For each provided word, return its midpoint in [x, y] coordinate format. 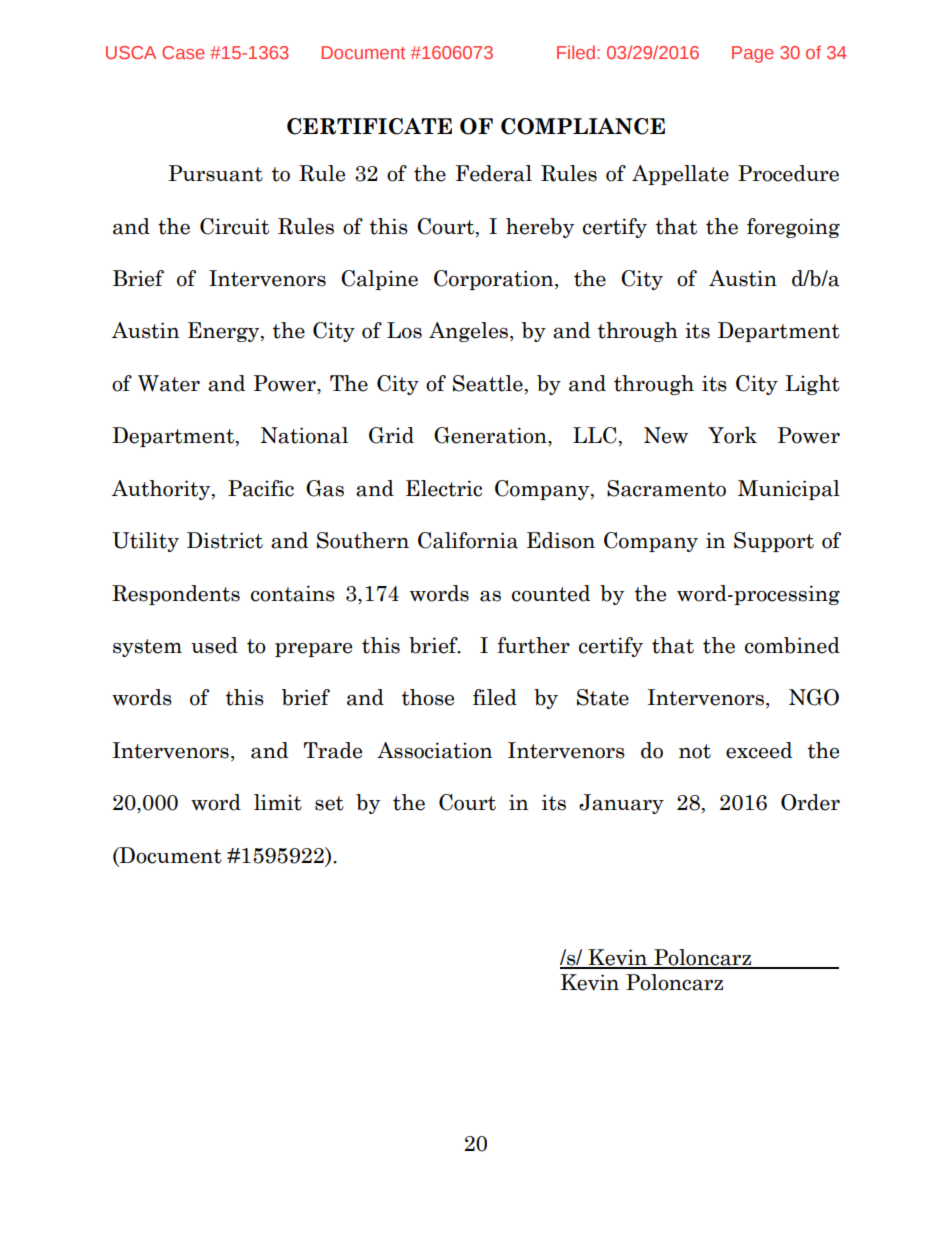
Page [753, 54]
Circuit [234, 226]
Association [434, 750]
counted [551, 593]
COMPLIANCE [583, 126]
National [304, 435]
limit [278, 802]
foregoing [793, 228]
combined [792, 645]
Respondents [176, 595]
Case [183, 52]
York [732, 435]
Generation [491, 436]
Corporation [495, 280]
